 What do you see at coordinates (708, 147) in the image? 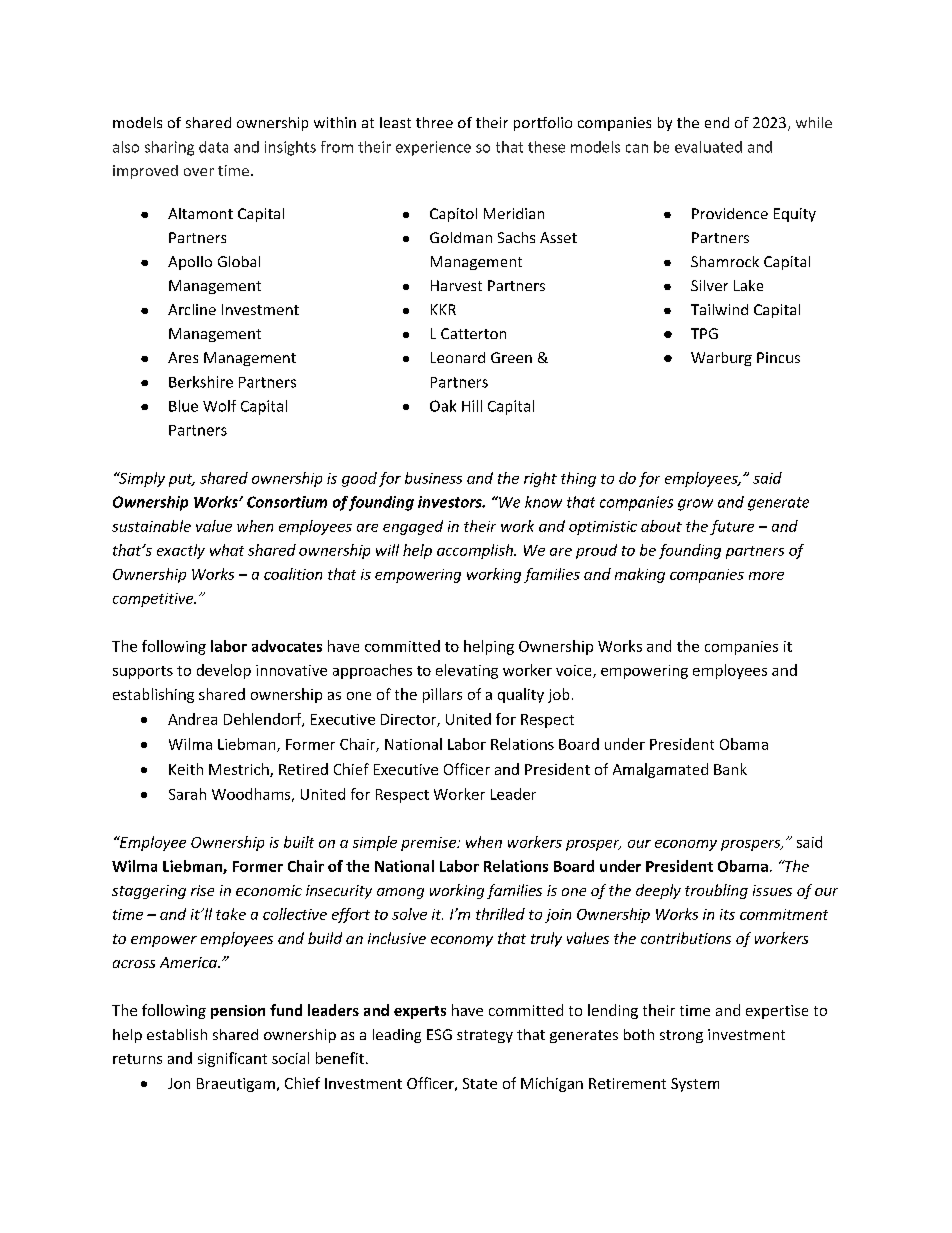
I see `evaluated` at bounding box center [708, 147].
